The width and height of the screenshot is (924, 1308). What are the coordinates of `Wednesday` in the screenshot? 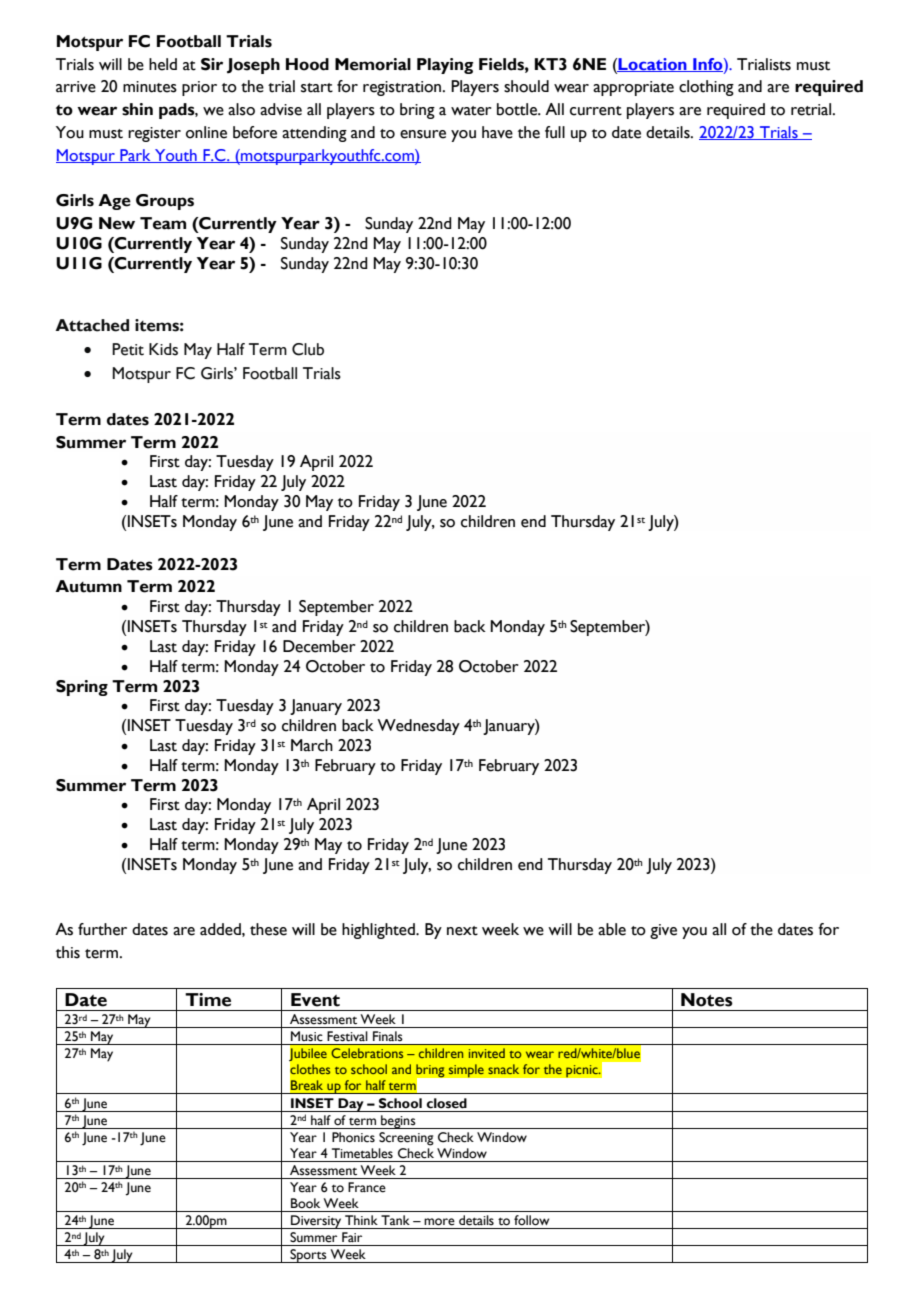 It's located at (418, 727).
